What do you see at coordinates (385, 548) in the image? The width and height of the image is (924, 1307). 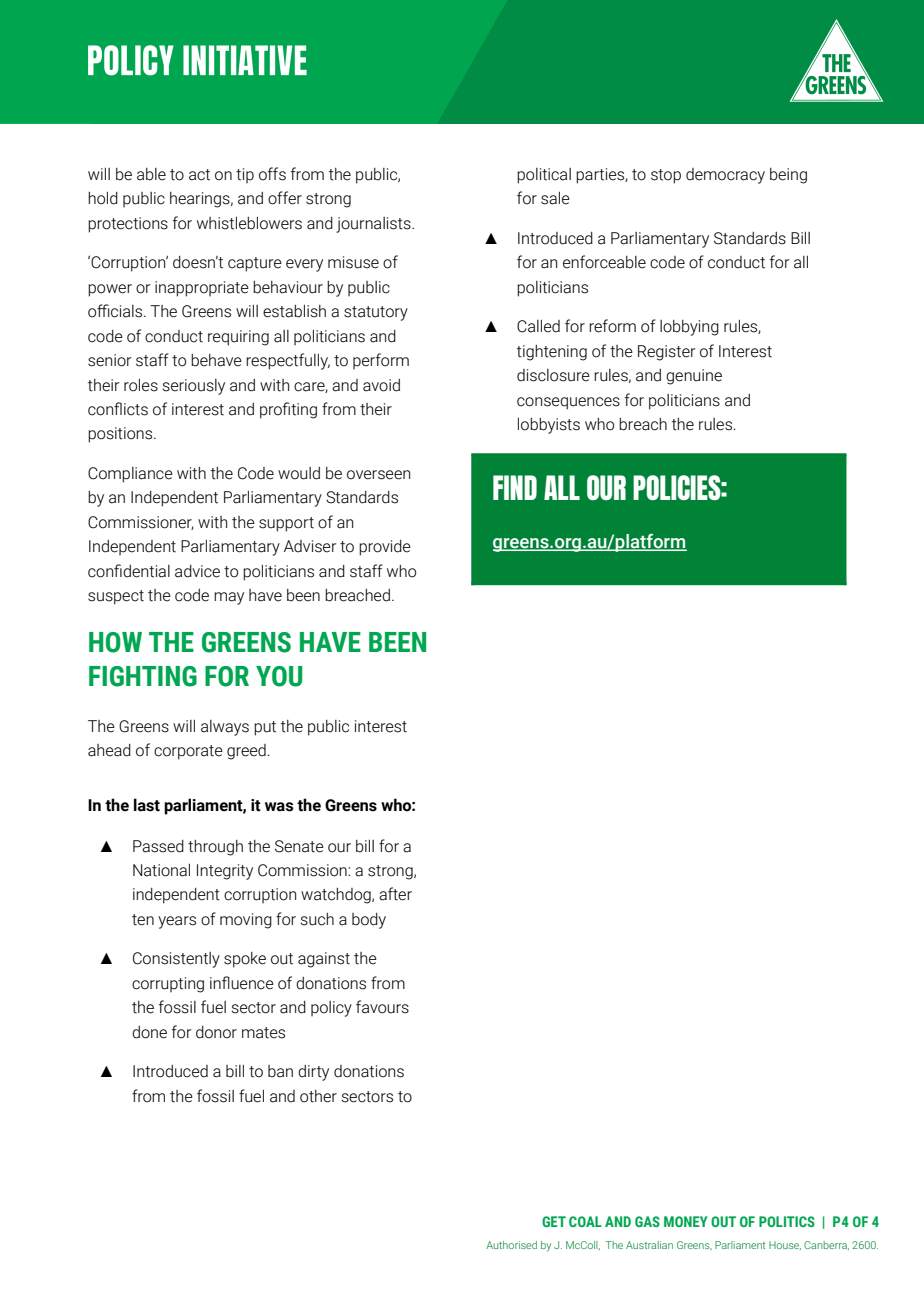 I see `provide` at bounding box center [385, 548].
